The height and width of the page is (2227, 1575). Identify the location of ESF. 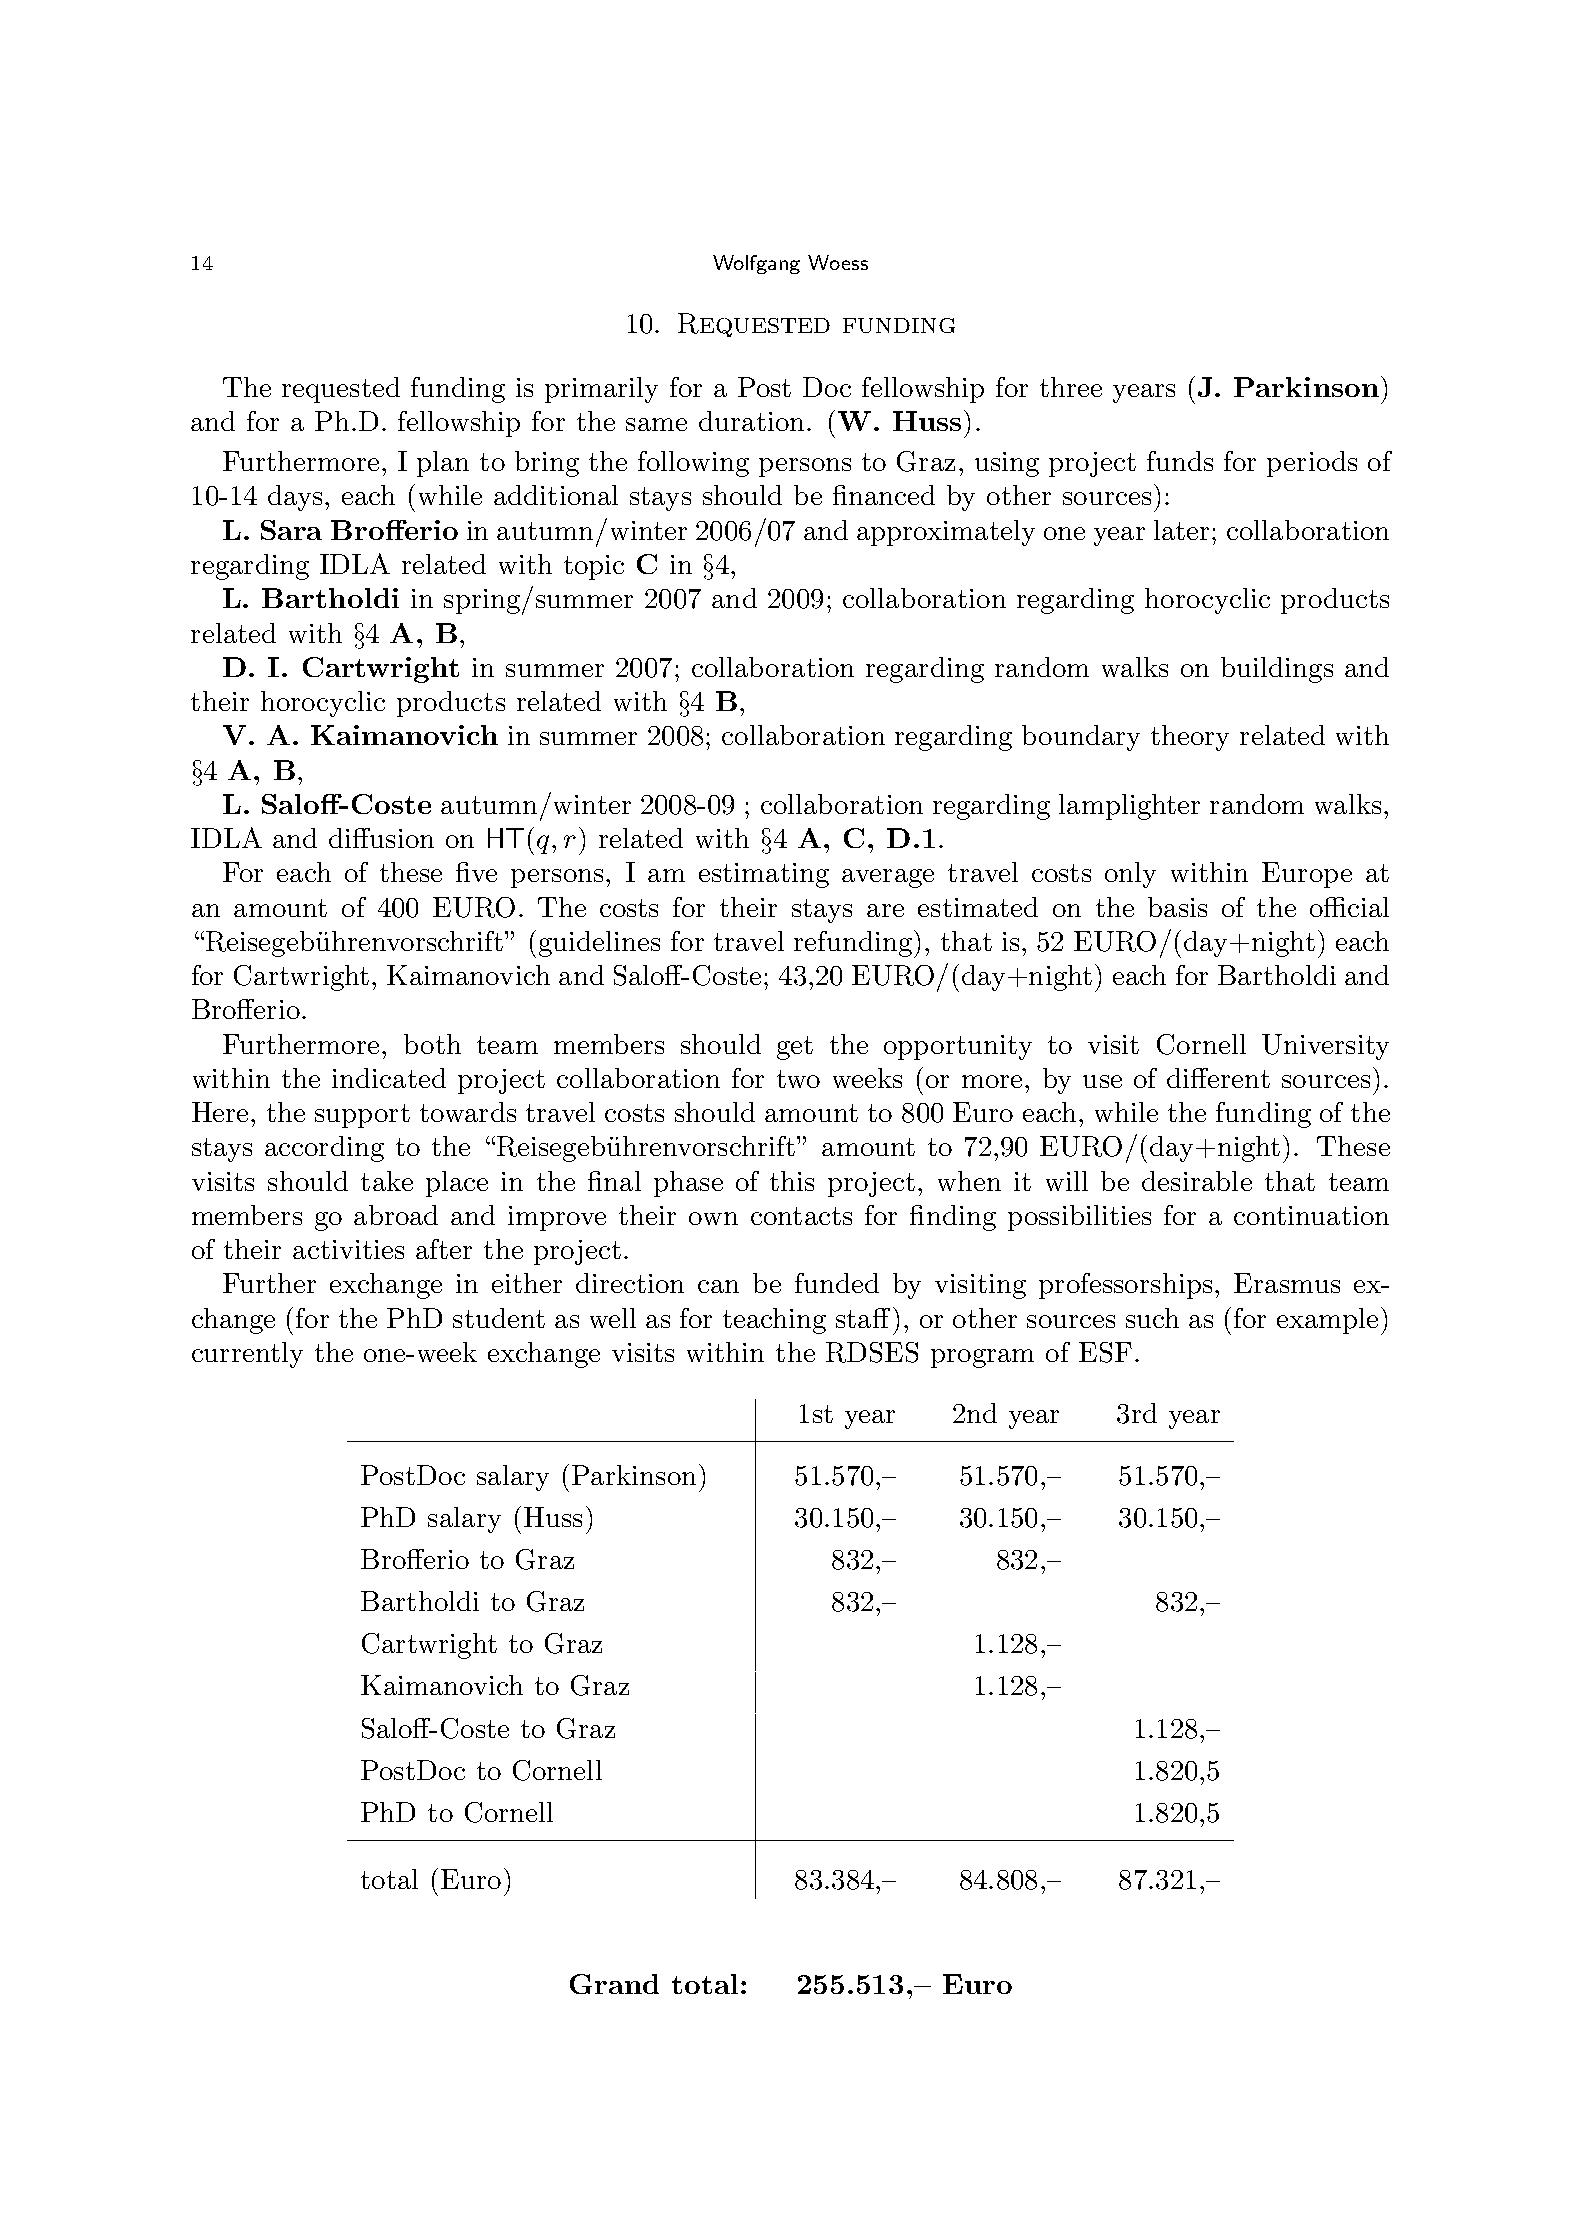
(1105, 1352).
